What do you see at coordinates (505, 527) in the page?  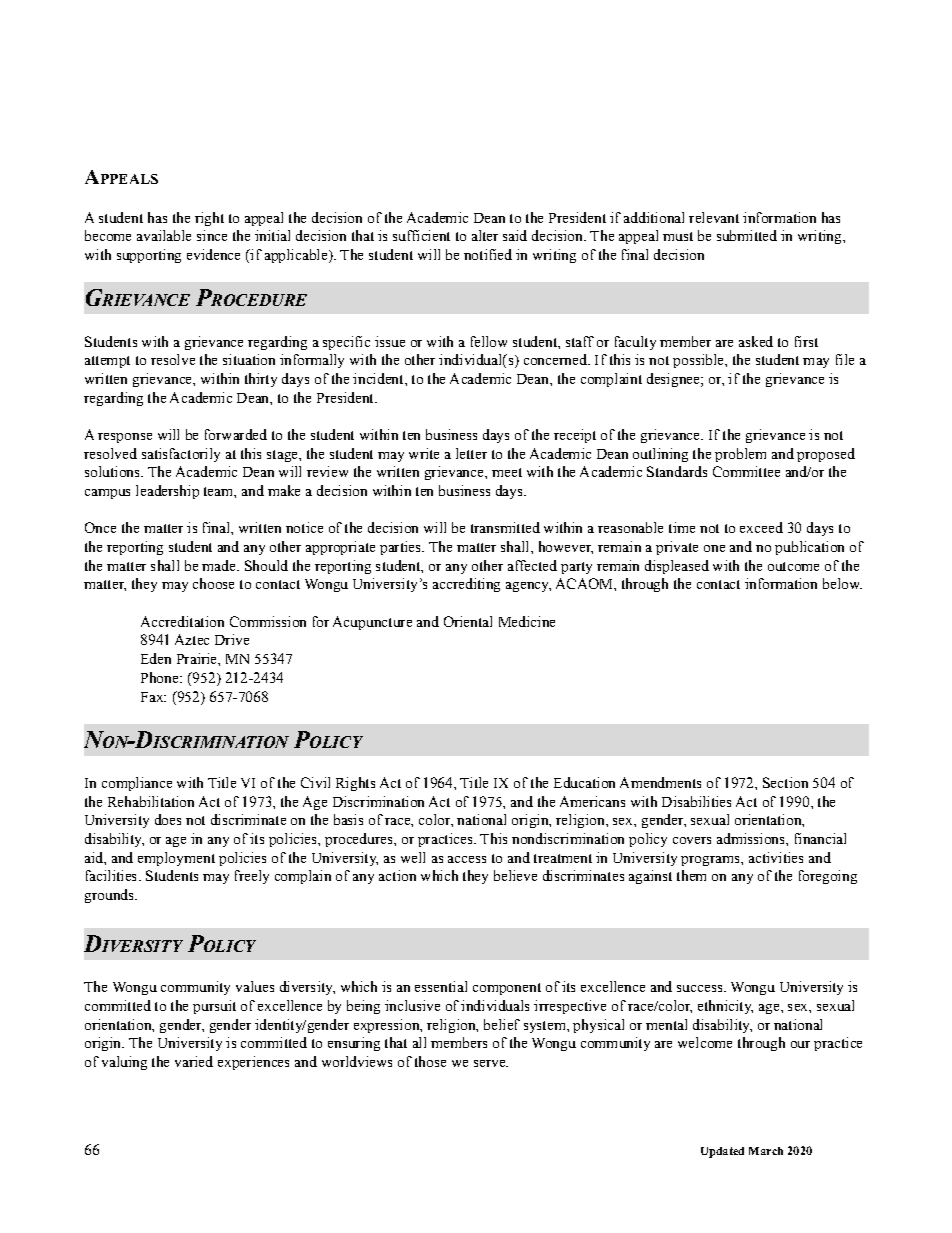 I see `transmitted` at bounding box center [505, 527].
